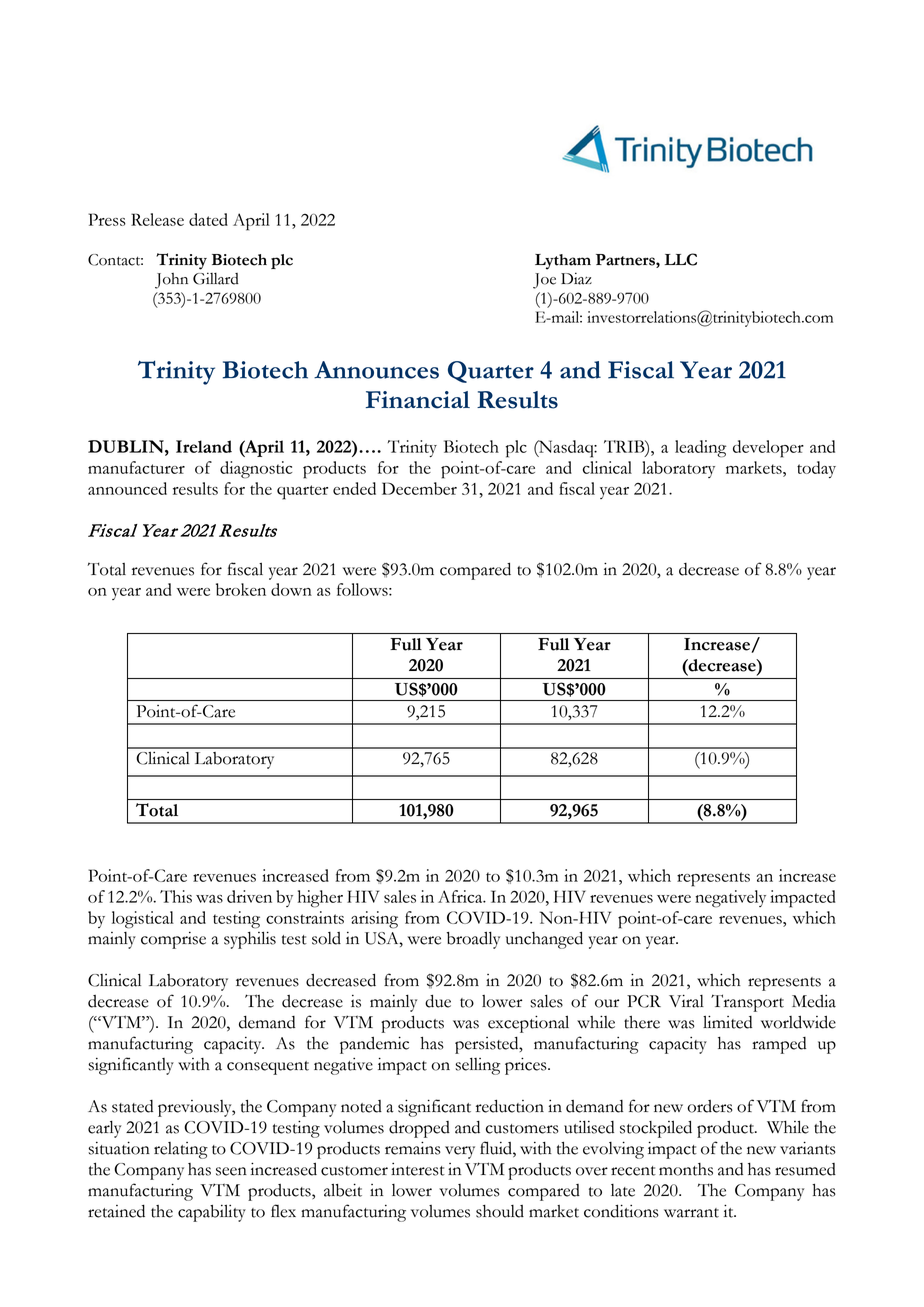 Image resolution: width=924 pixels, height=1307 pixels. Describe the element at coordinates (291, 589) in the screenshot. I see `down` at that location.
